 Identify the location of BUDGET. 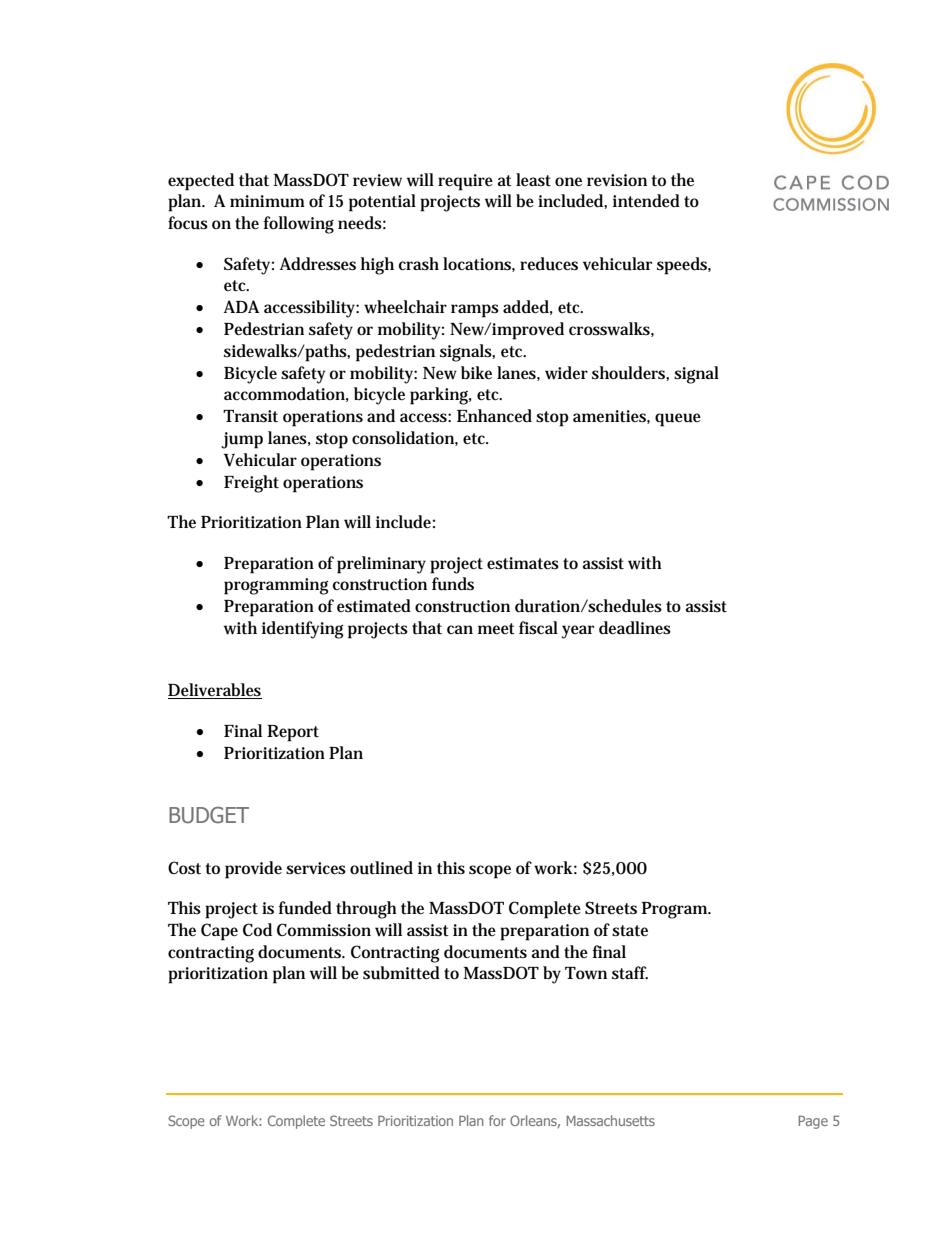
(209, 815).
